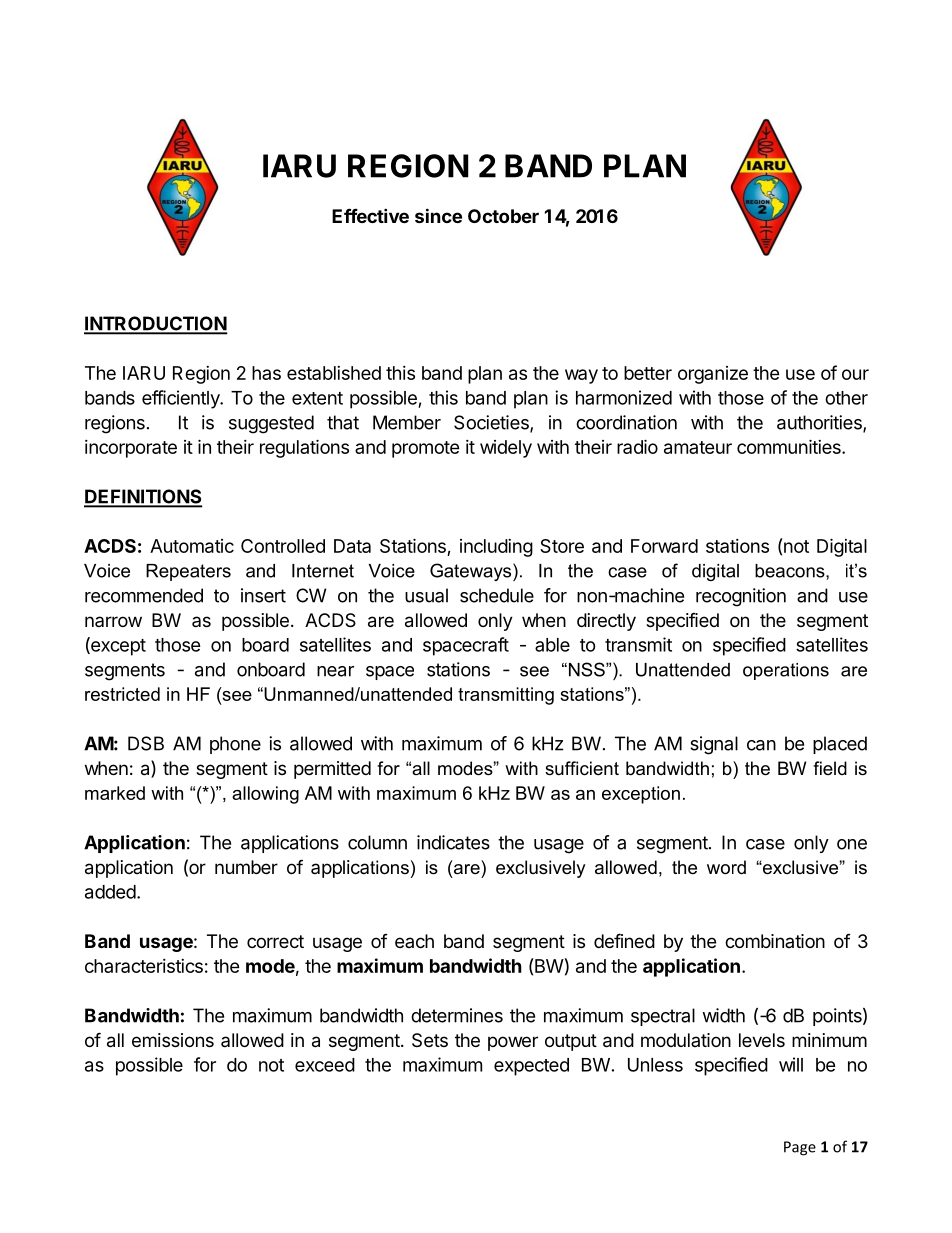 The image size is (952, 1233). Describe the element at coordinates (531, 1067) in the image. I see `expected` at that location.
